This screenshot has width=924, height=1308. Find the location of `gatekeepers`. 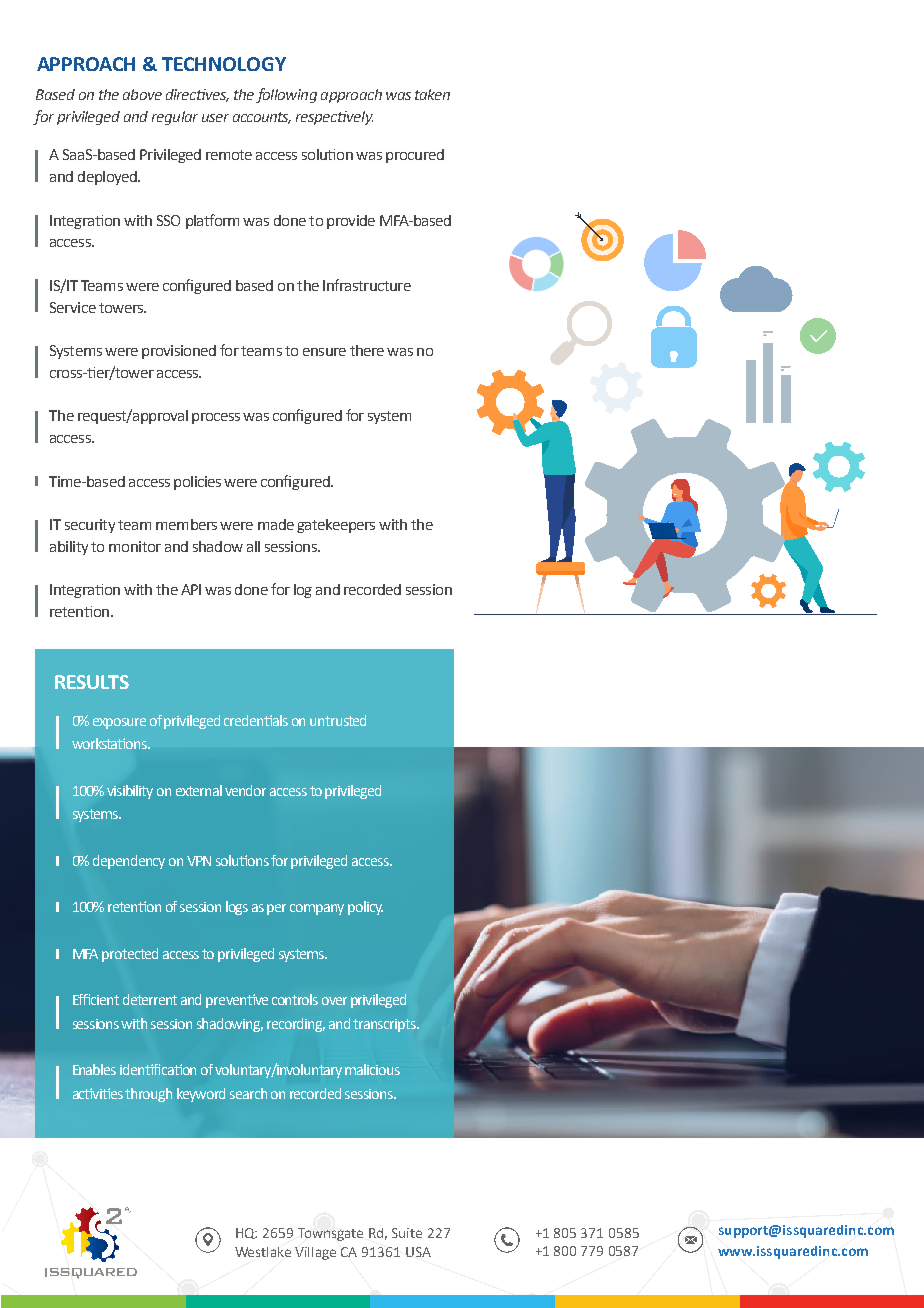

gatekeepers is located at coordinates (336, 526).
